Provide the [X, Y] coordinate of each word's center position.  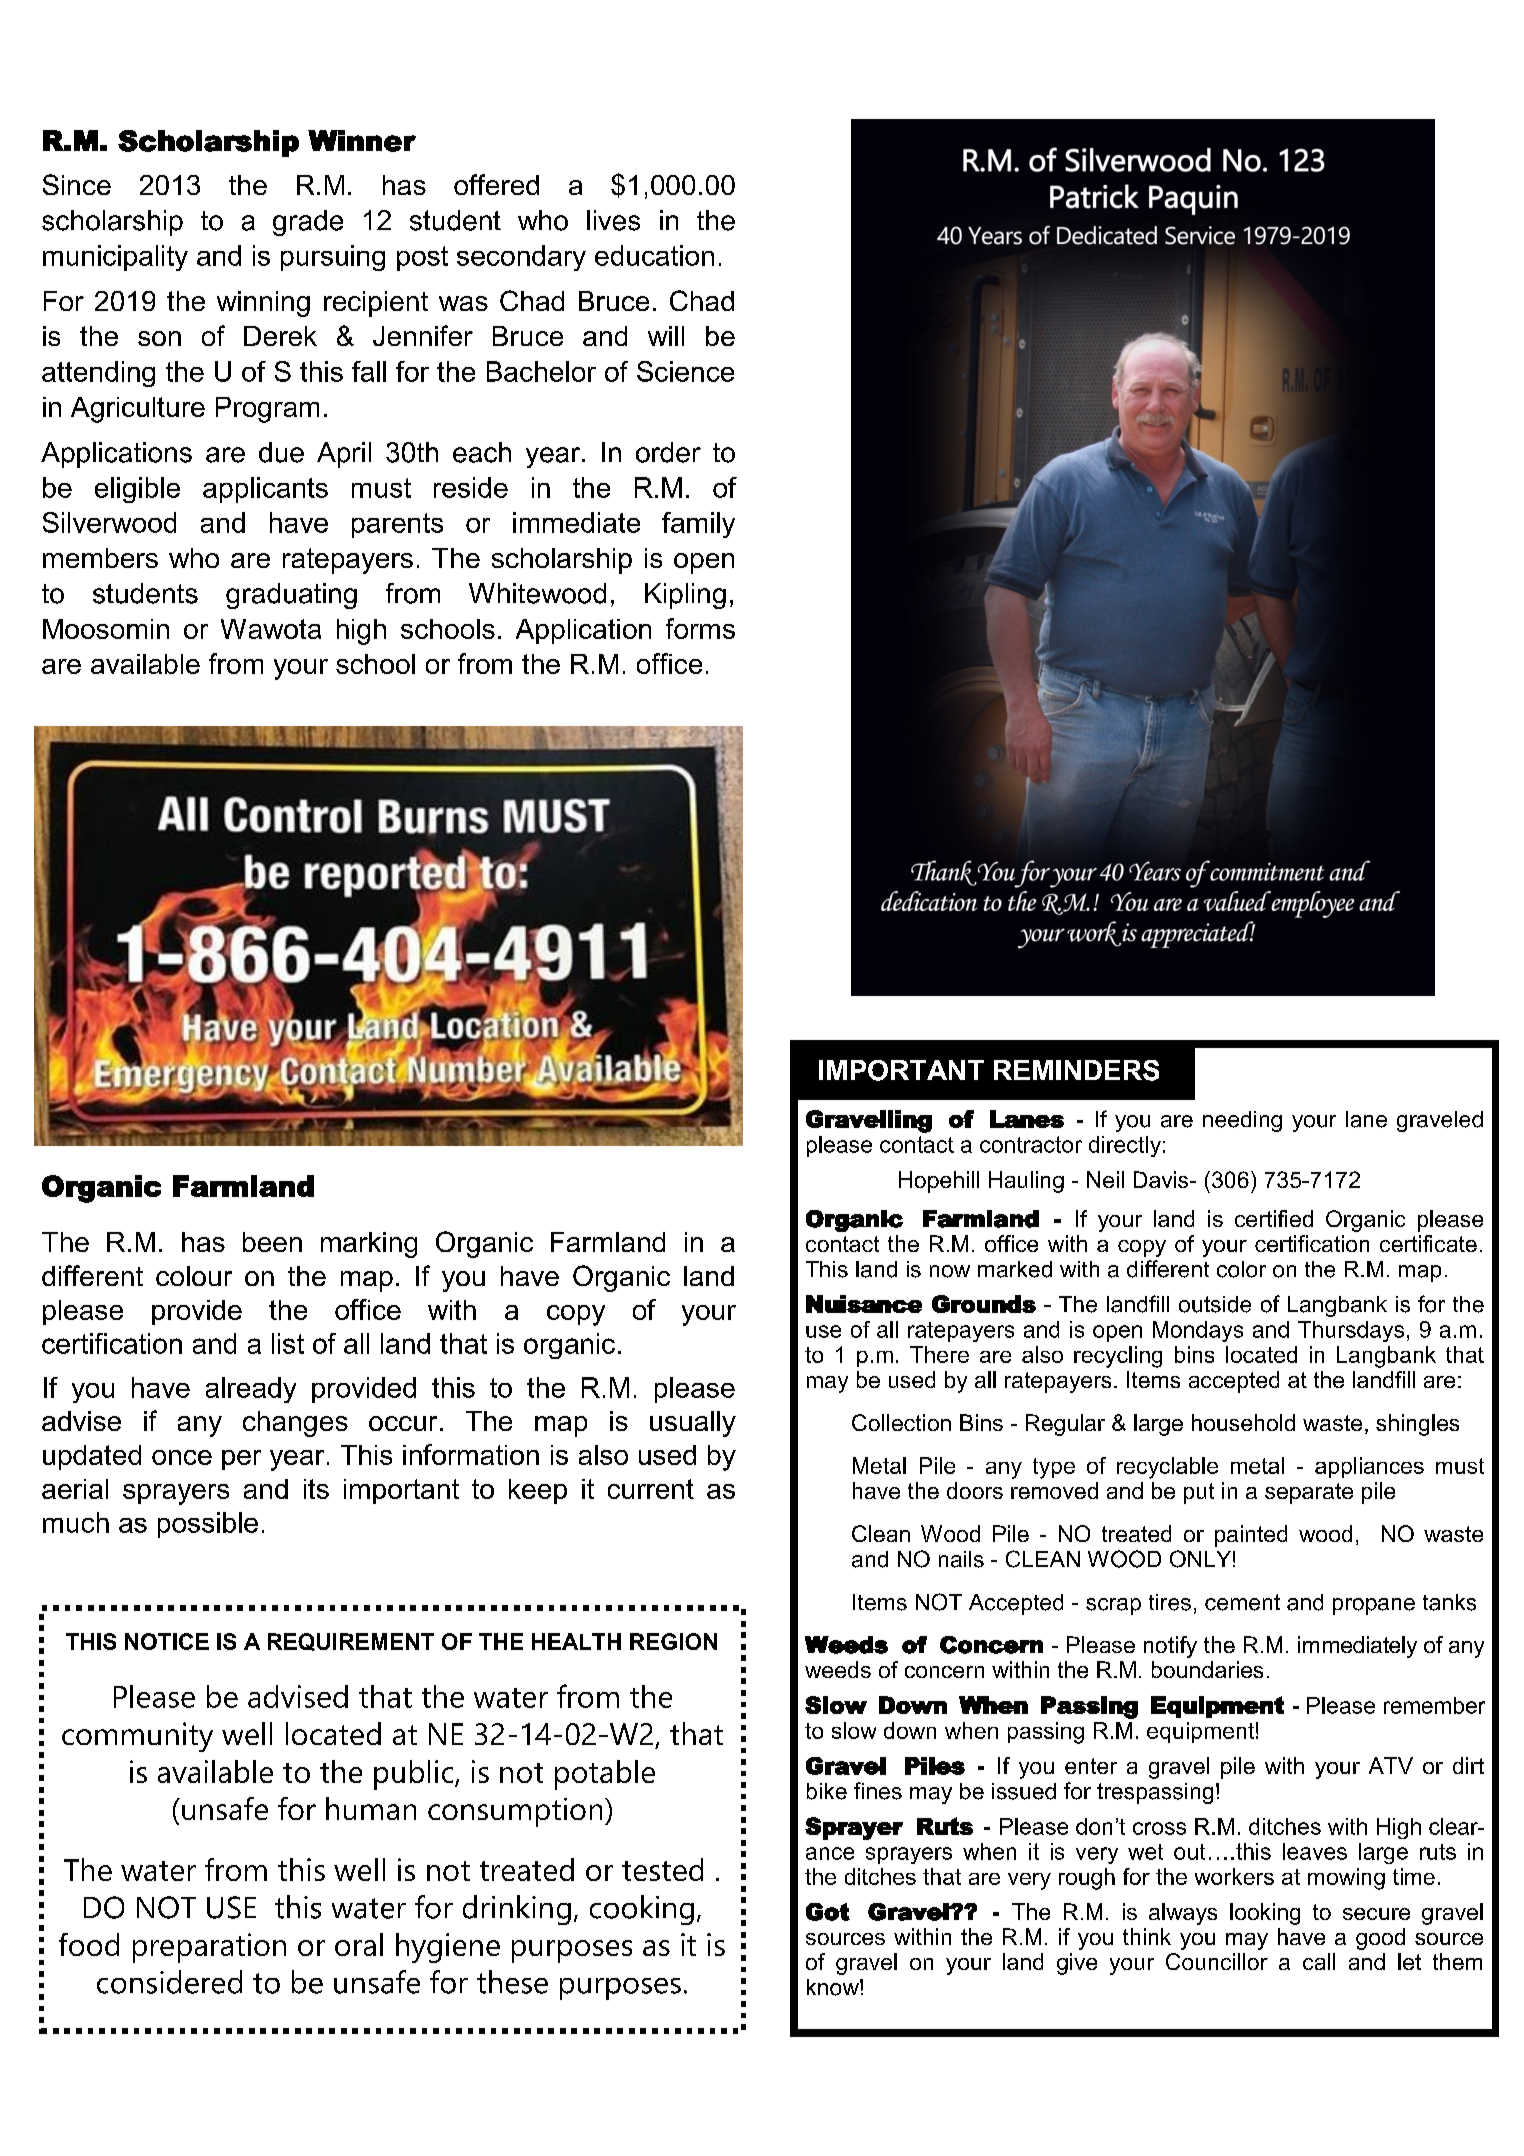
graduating [291, 596]
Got [828, 1912]
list [288, 1343]
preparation [209, 1948]
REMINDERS [1076, 1070]
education [654, 255]
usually [693, 1424]
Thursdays [1351, 1331]
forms [700, 628]
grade [308, 223]
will [666, 336]
